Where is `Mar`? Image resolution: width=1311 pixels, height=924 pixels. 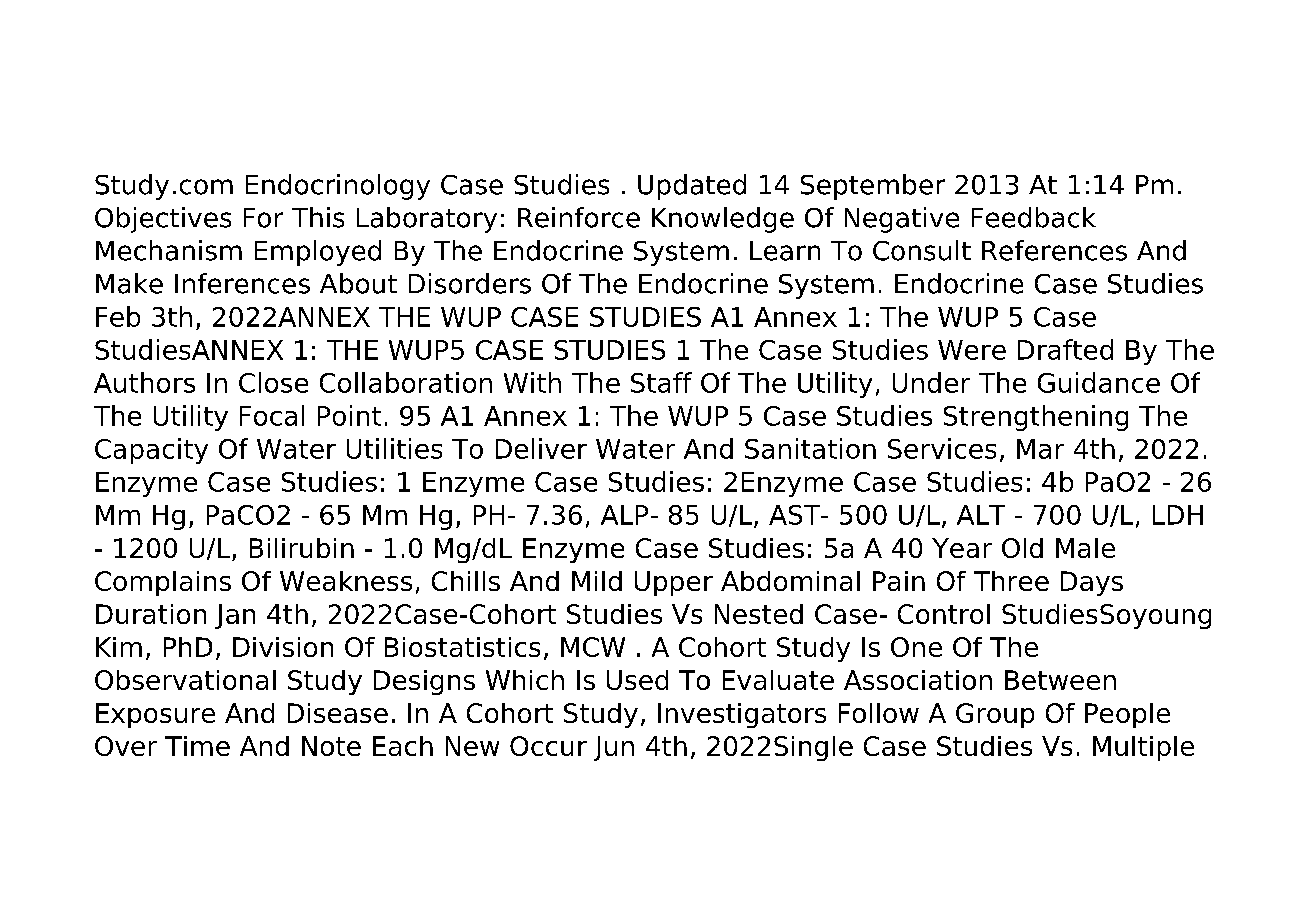
Mar is located at coordinates (1040, 449).
